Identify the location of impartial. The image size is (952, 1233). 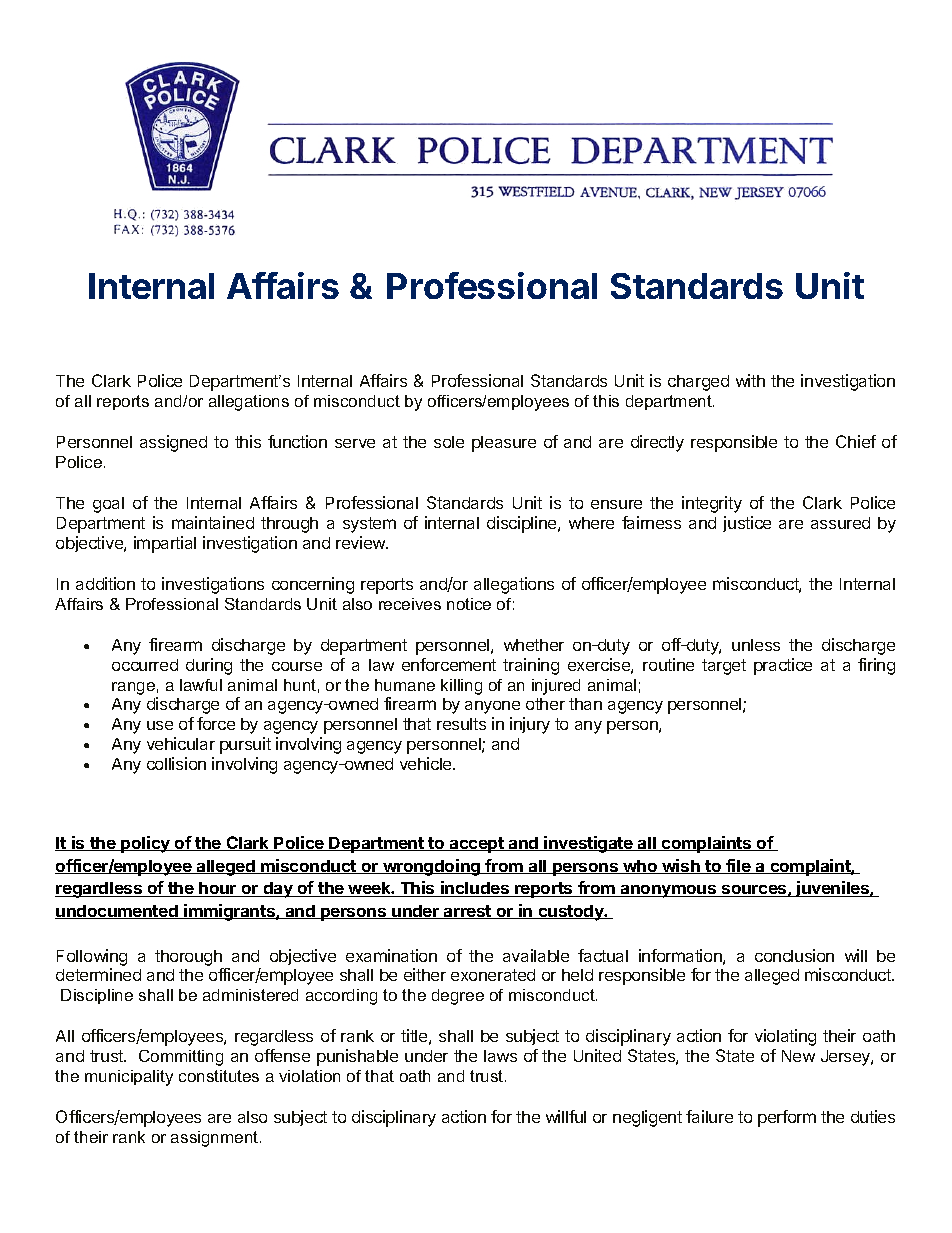
(165, 544).
